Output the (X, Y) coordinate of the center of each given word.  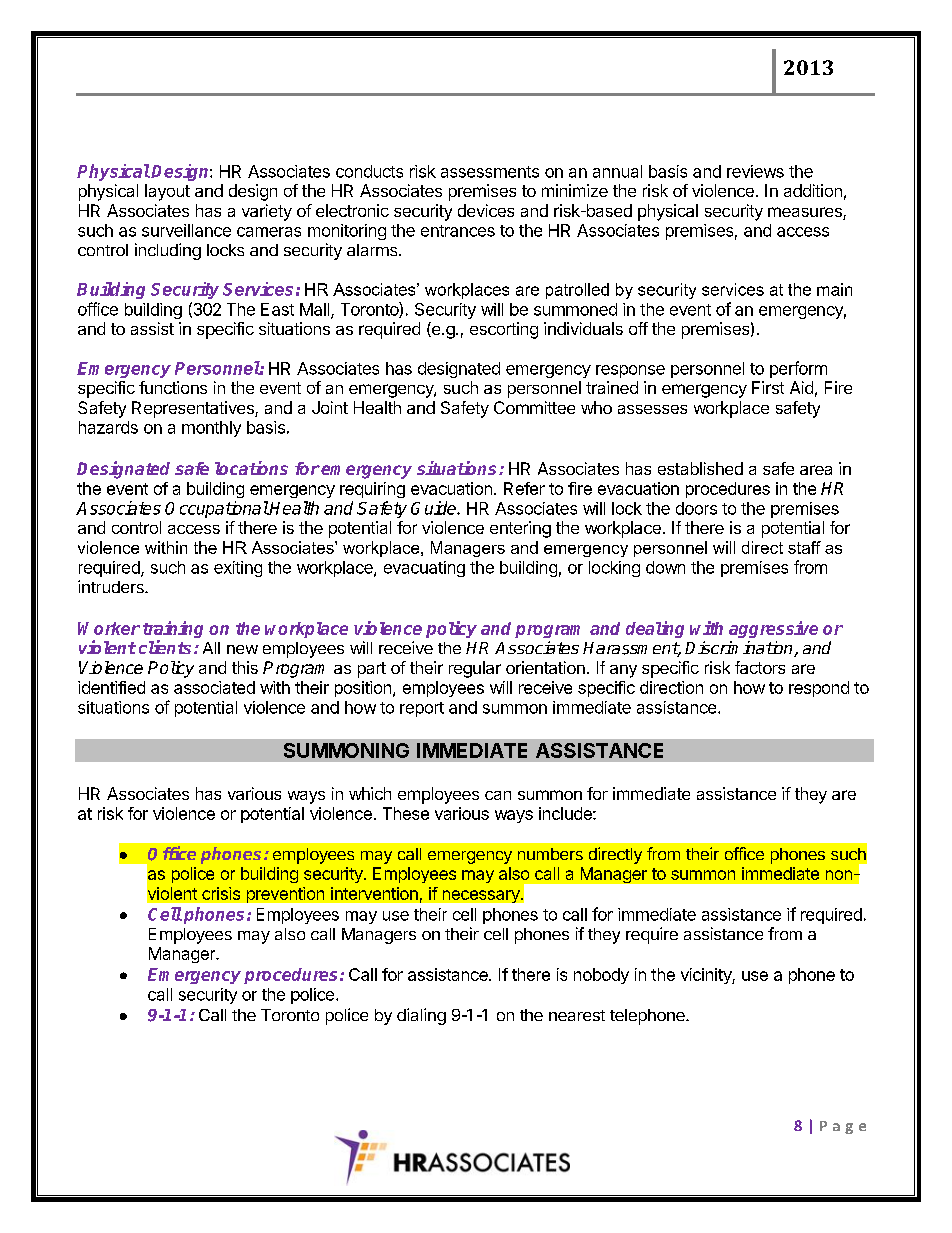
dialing (421, 1016)
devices (486, 210)
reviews (755, 171)
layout (167, 192)
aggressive (773, 629)
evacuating (424, 569)
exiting (238, 569)
